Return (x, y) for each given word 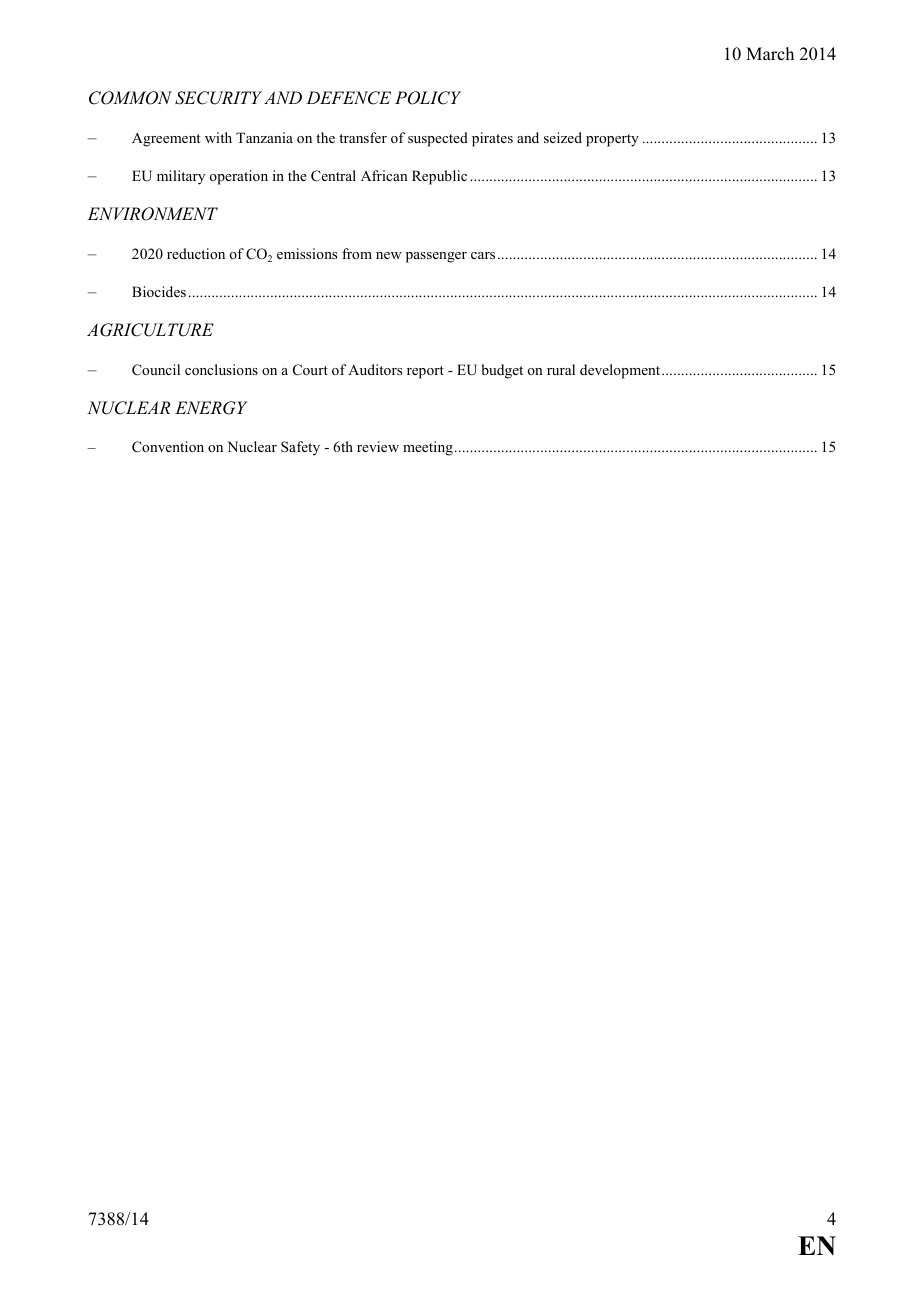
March (770, 54)
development (621, 371)
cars (483, 255)
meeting (428, 448)
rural (561, 369)
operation (238, 177)
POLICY (428, 98)
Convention (168, 447)
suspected (438, 139)
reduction (196, 253)
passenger (436, 257)
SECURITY (218, 98)
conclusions (221, 369)
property (612, 140)
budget (502, 371)
